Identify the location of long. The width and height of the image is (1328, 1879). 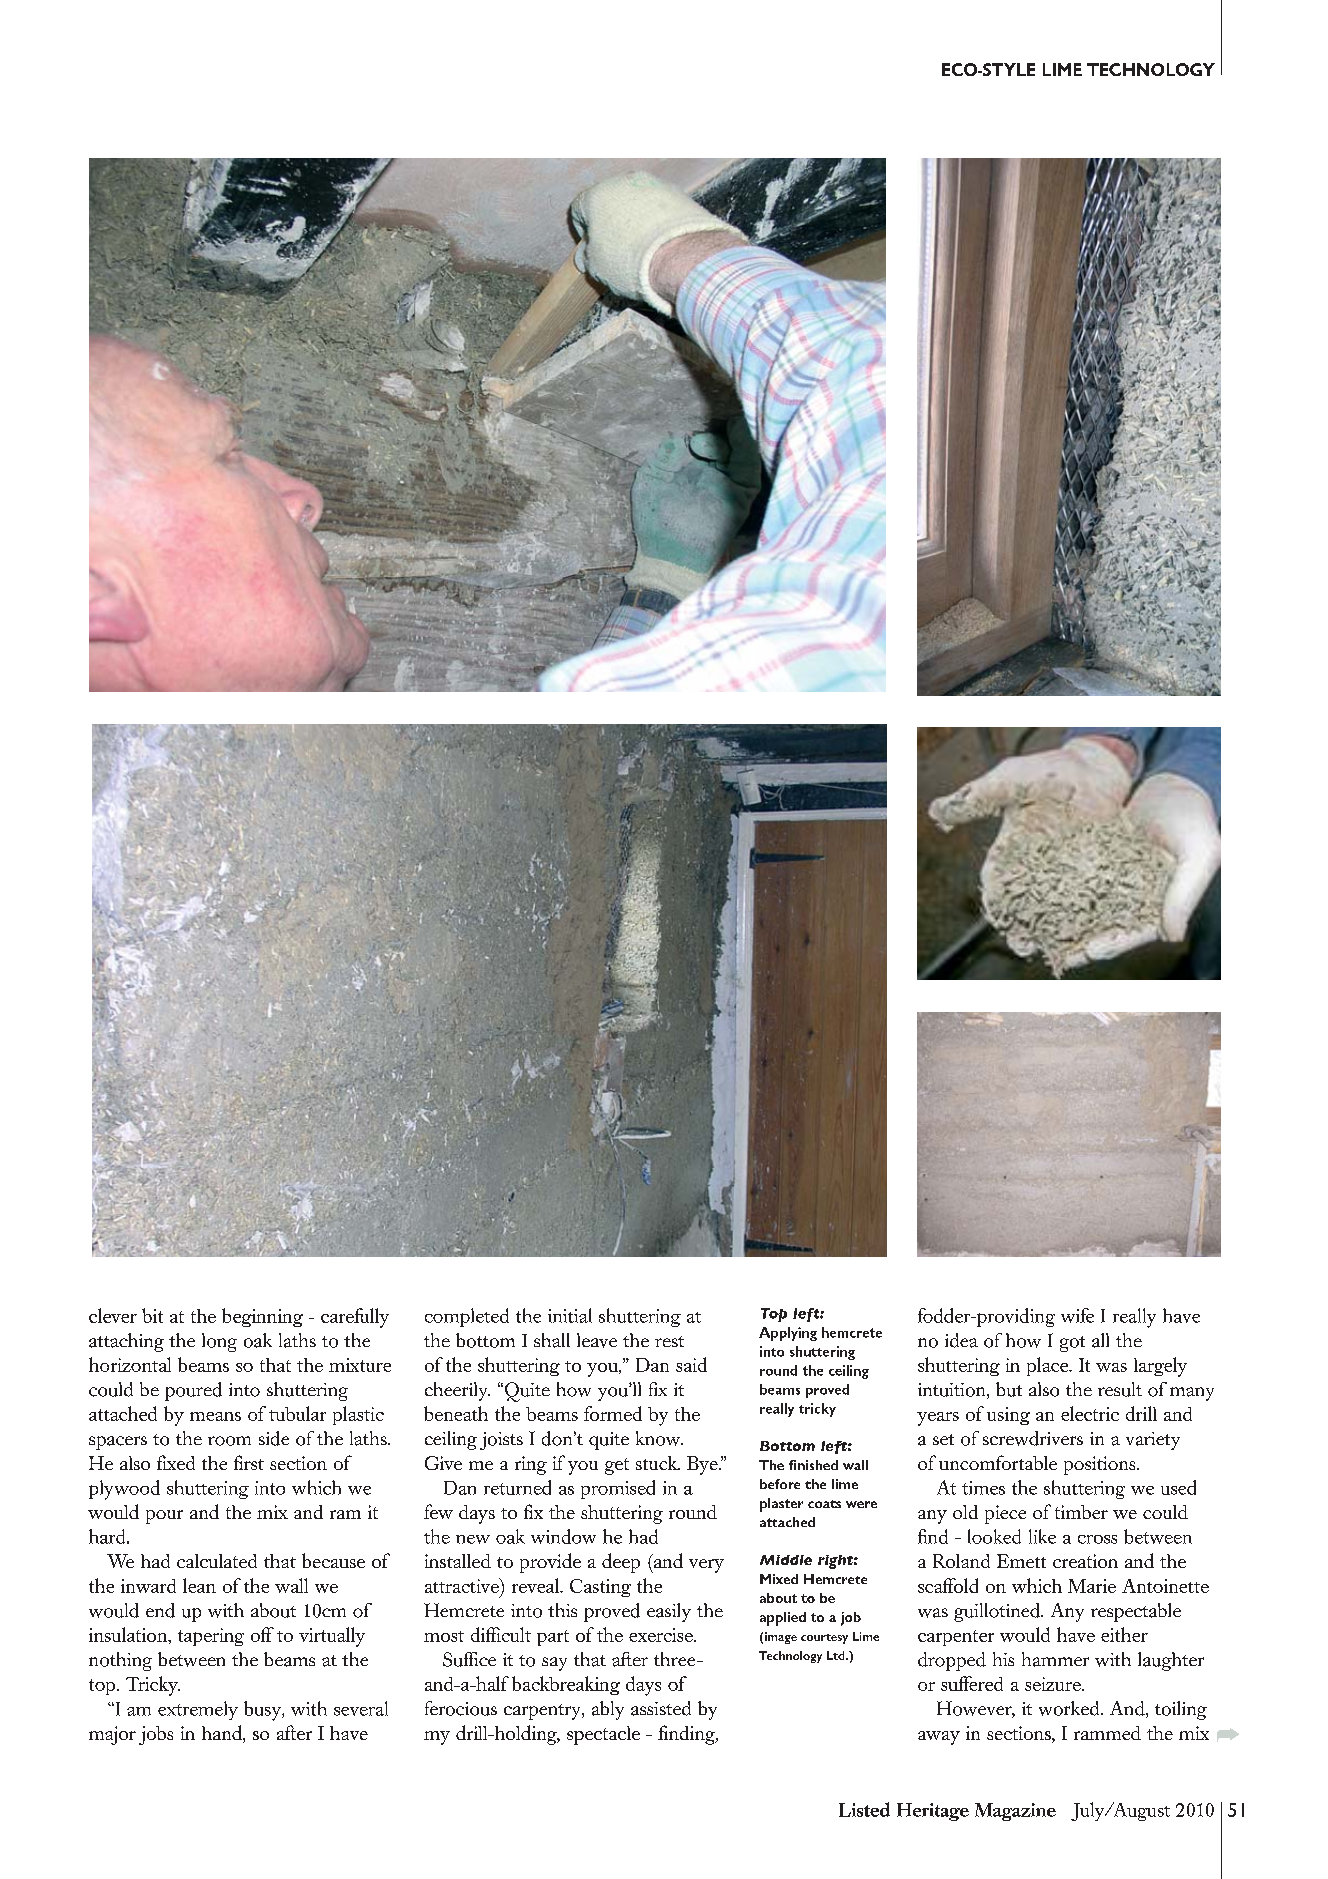
(219, 1342).
